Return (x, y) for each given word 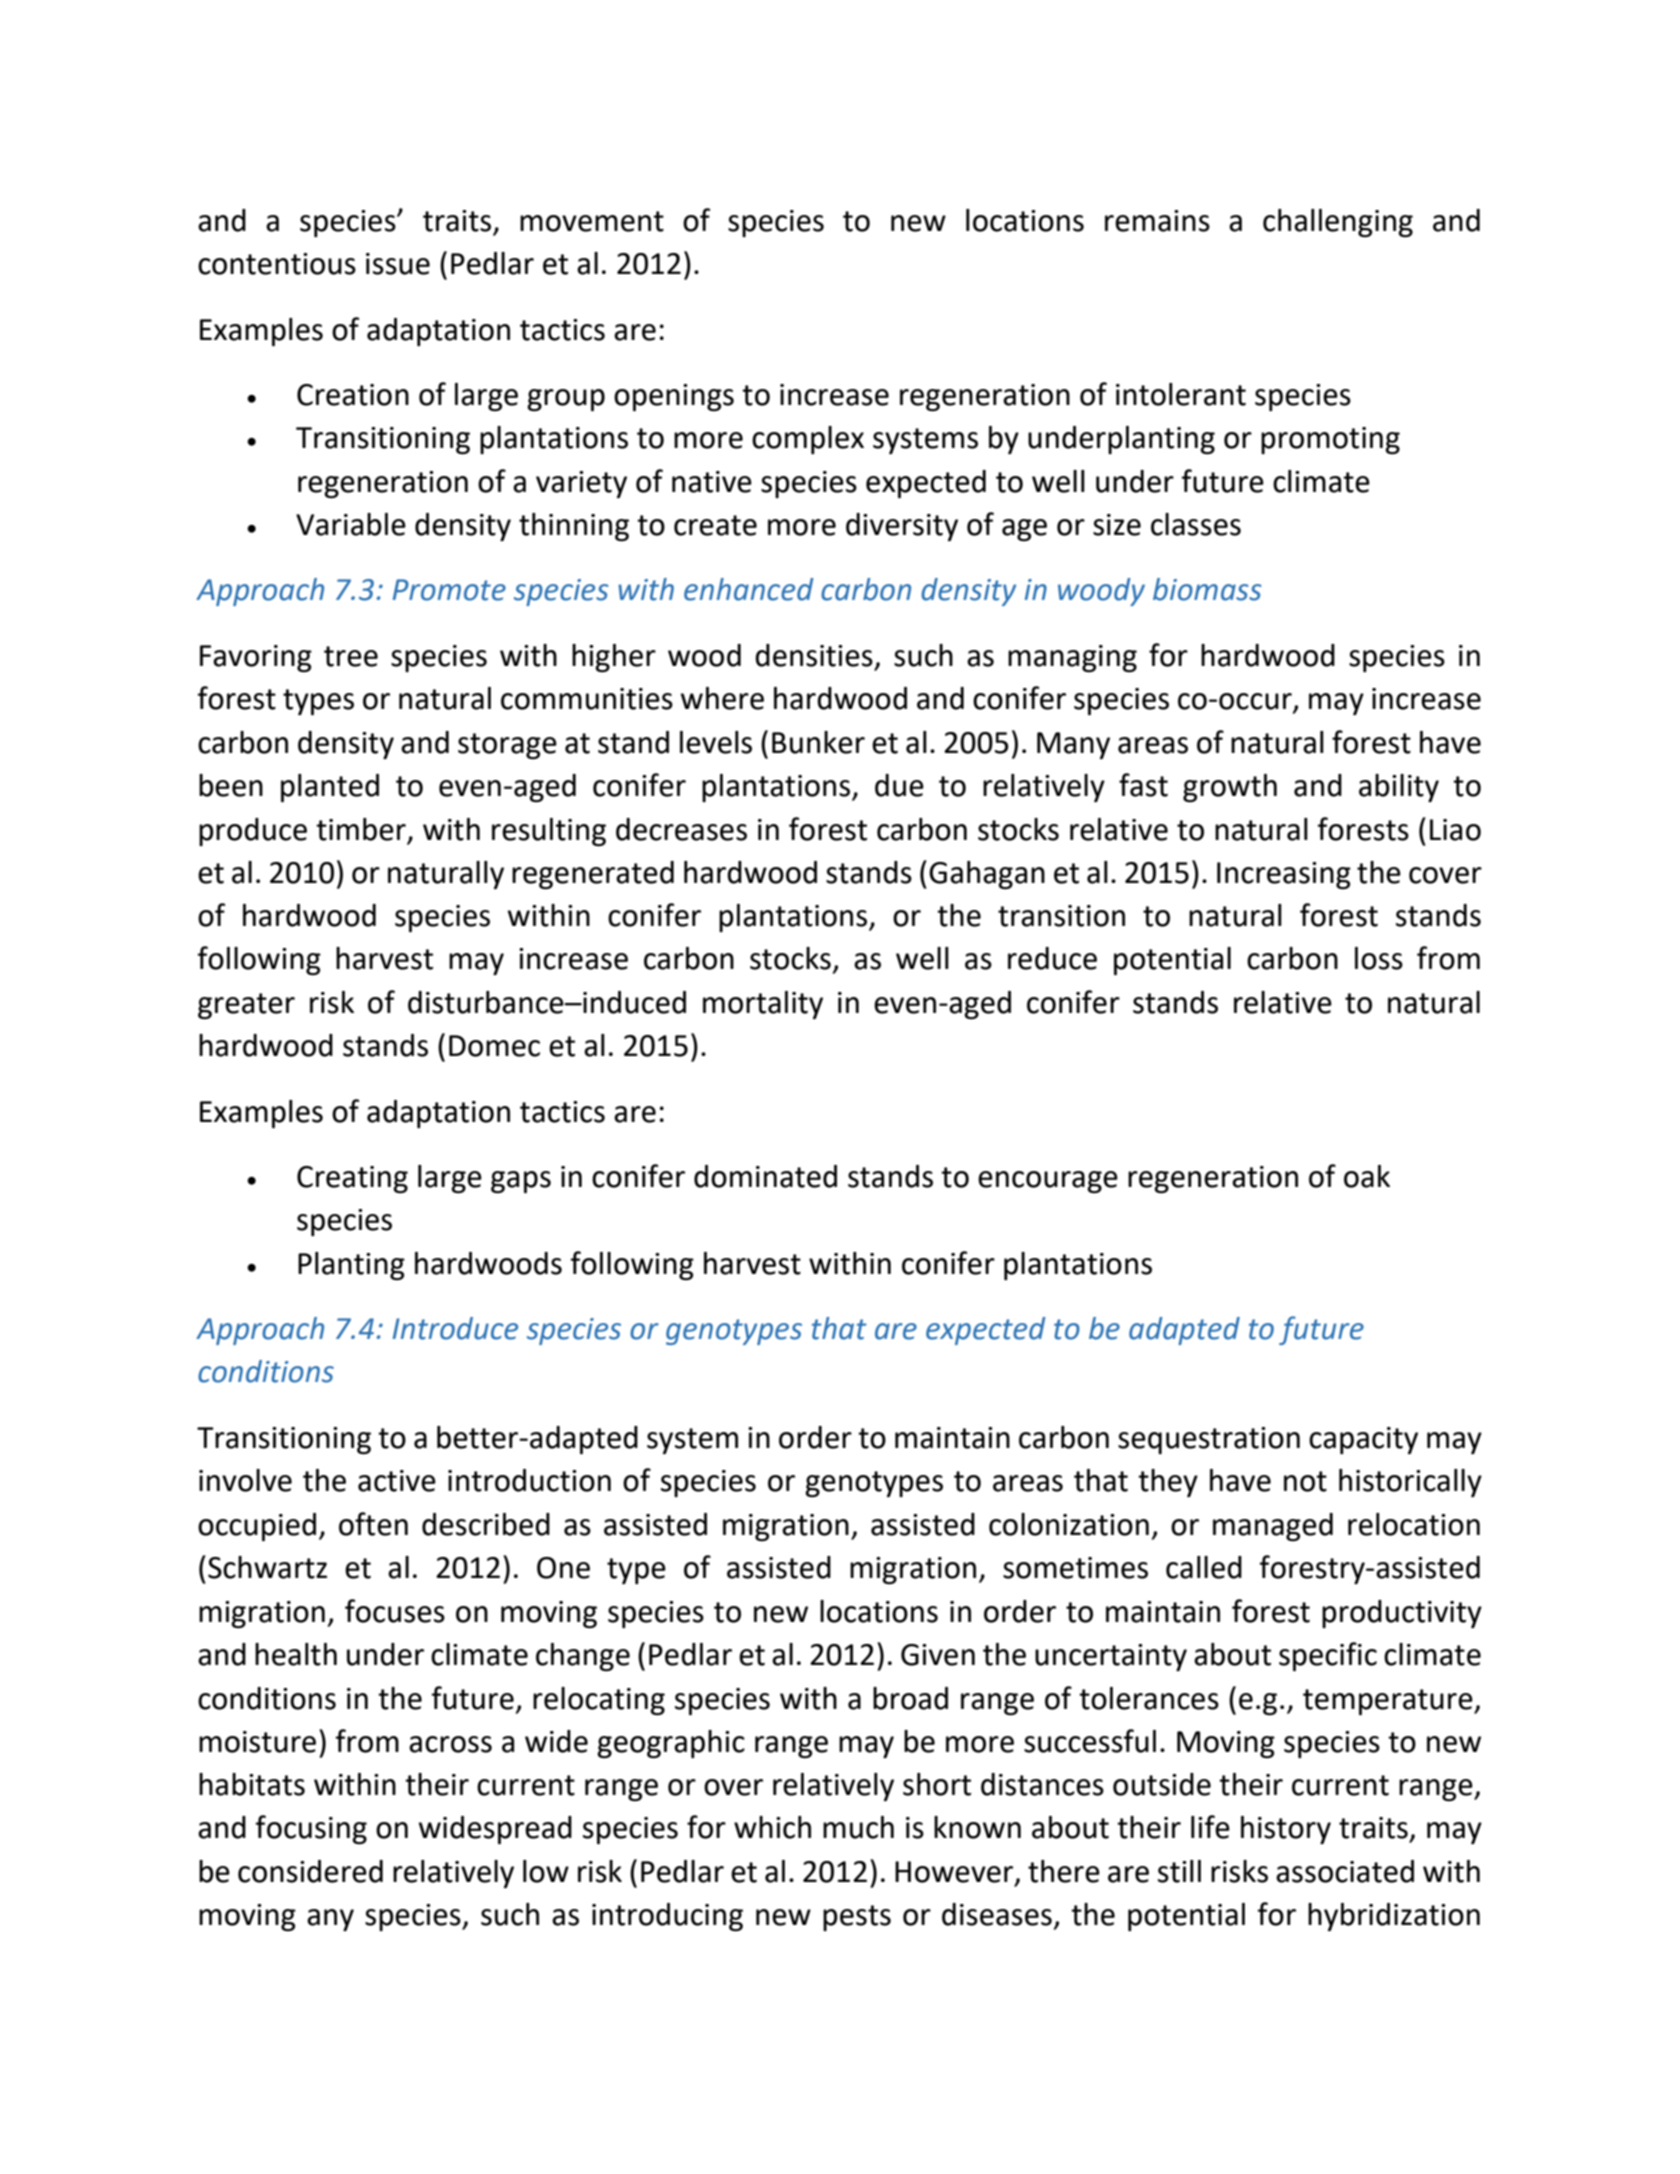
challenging (1338, 223)
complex (808, 440)
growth (1230, 788)
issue (398, 264)
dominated (765, 1176)
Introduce (455, 1328)
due (899, 785)
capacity (1363, 1440)
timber (361, 829)
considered (310, 1871)
